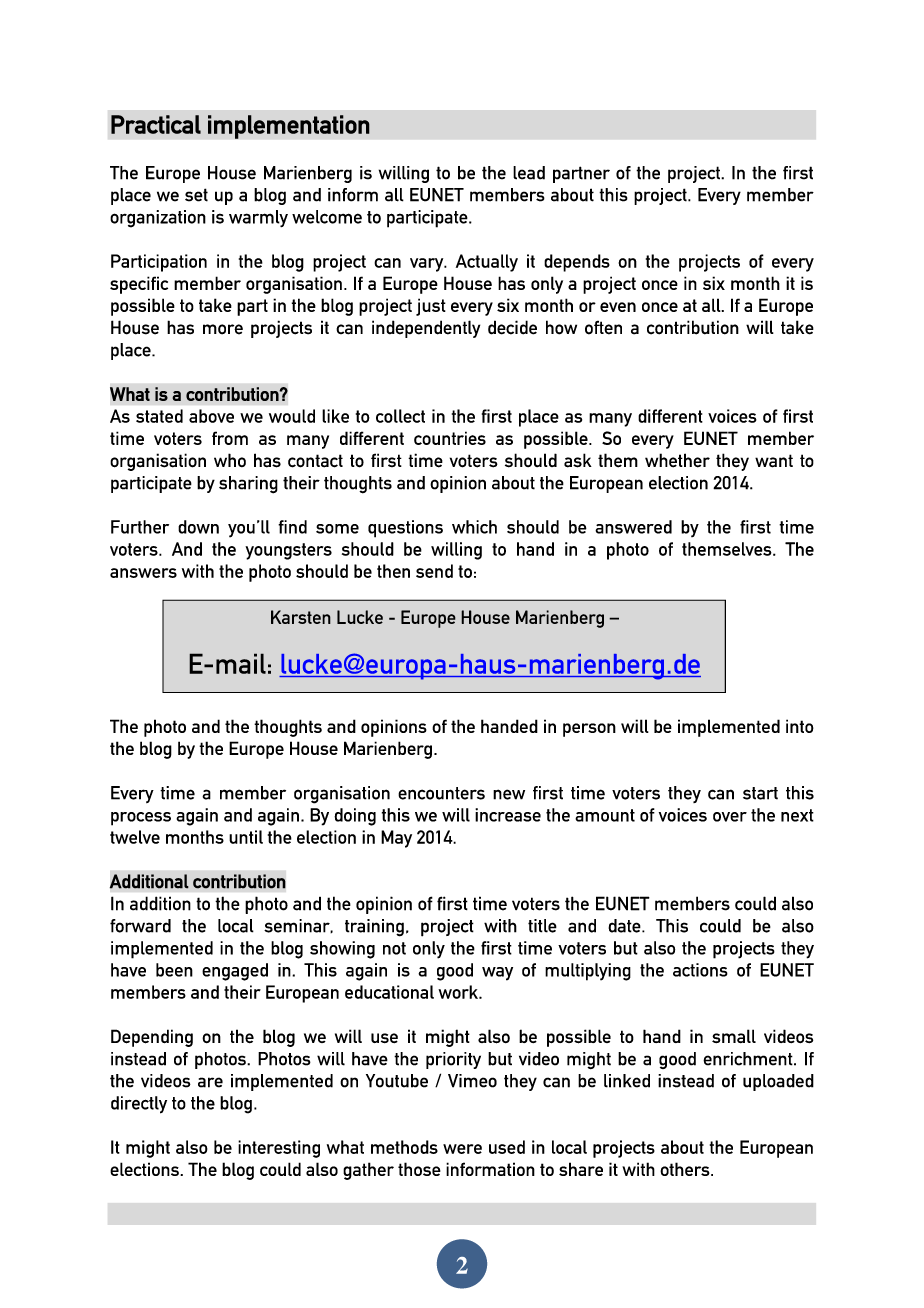 This page has height=1308, width=924. I want to click on used, so click(507, 1147).
